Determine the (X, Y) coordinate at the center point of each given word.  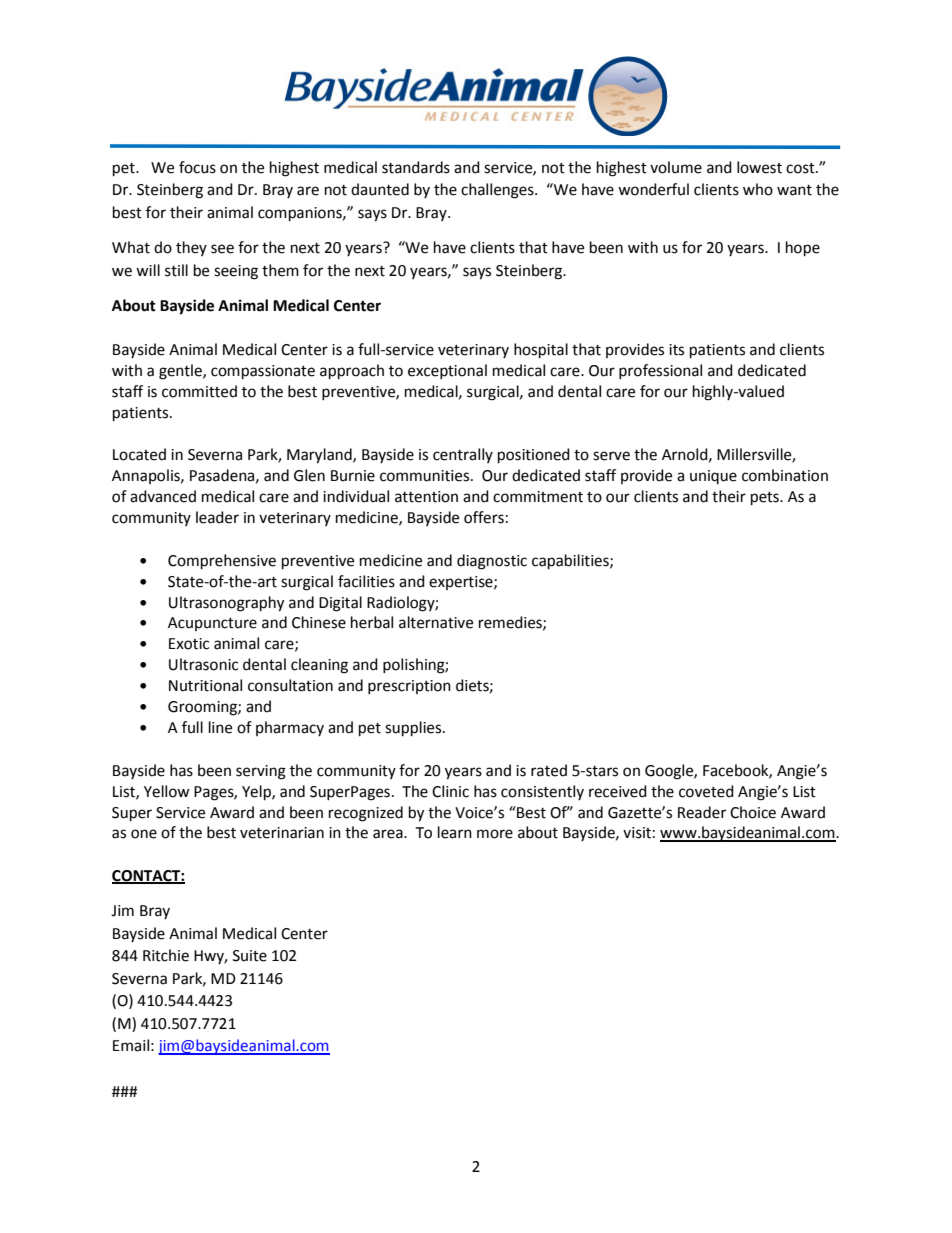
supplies (414, 729)
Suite (250, 956)
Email (131, 1045)
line (220, 727)
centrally (463, 455)
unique (713, 477)
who (758, 189)
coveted (706, 791)
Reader (702, 812)
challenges (498, 191)
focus (197, 167)
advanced (163, 496)
